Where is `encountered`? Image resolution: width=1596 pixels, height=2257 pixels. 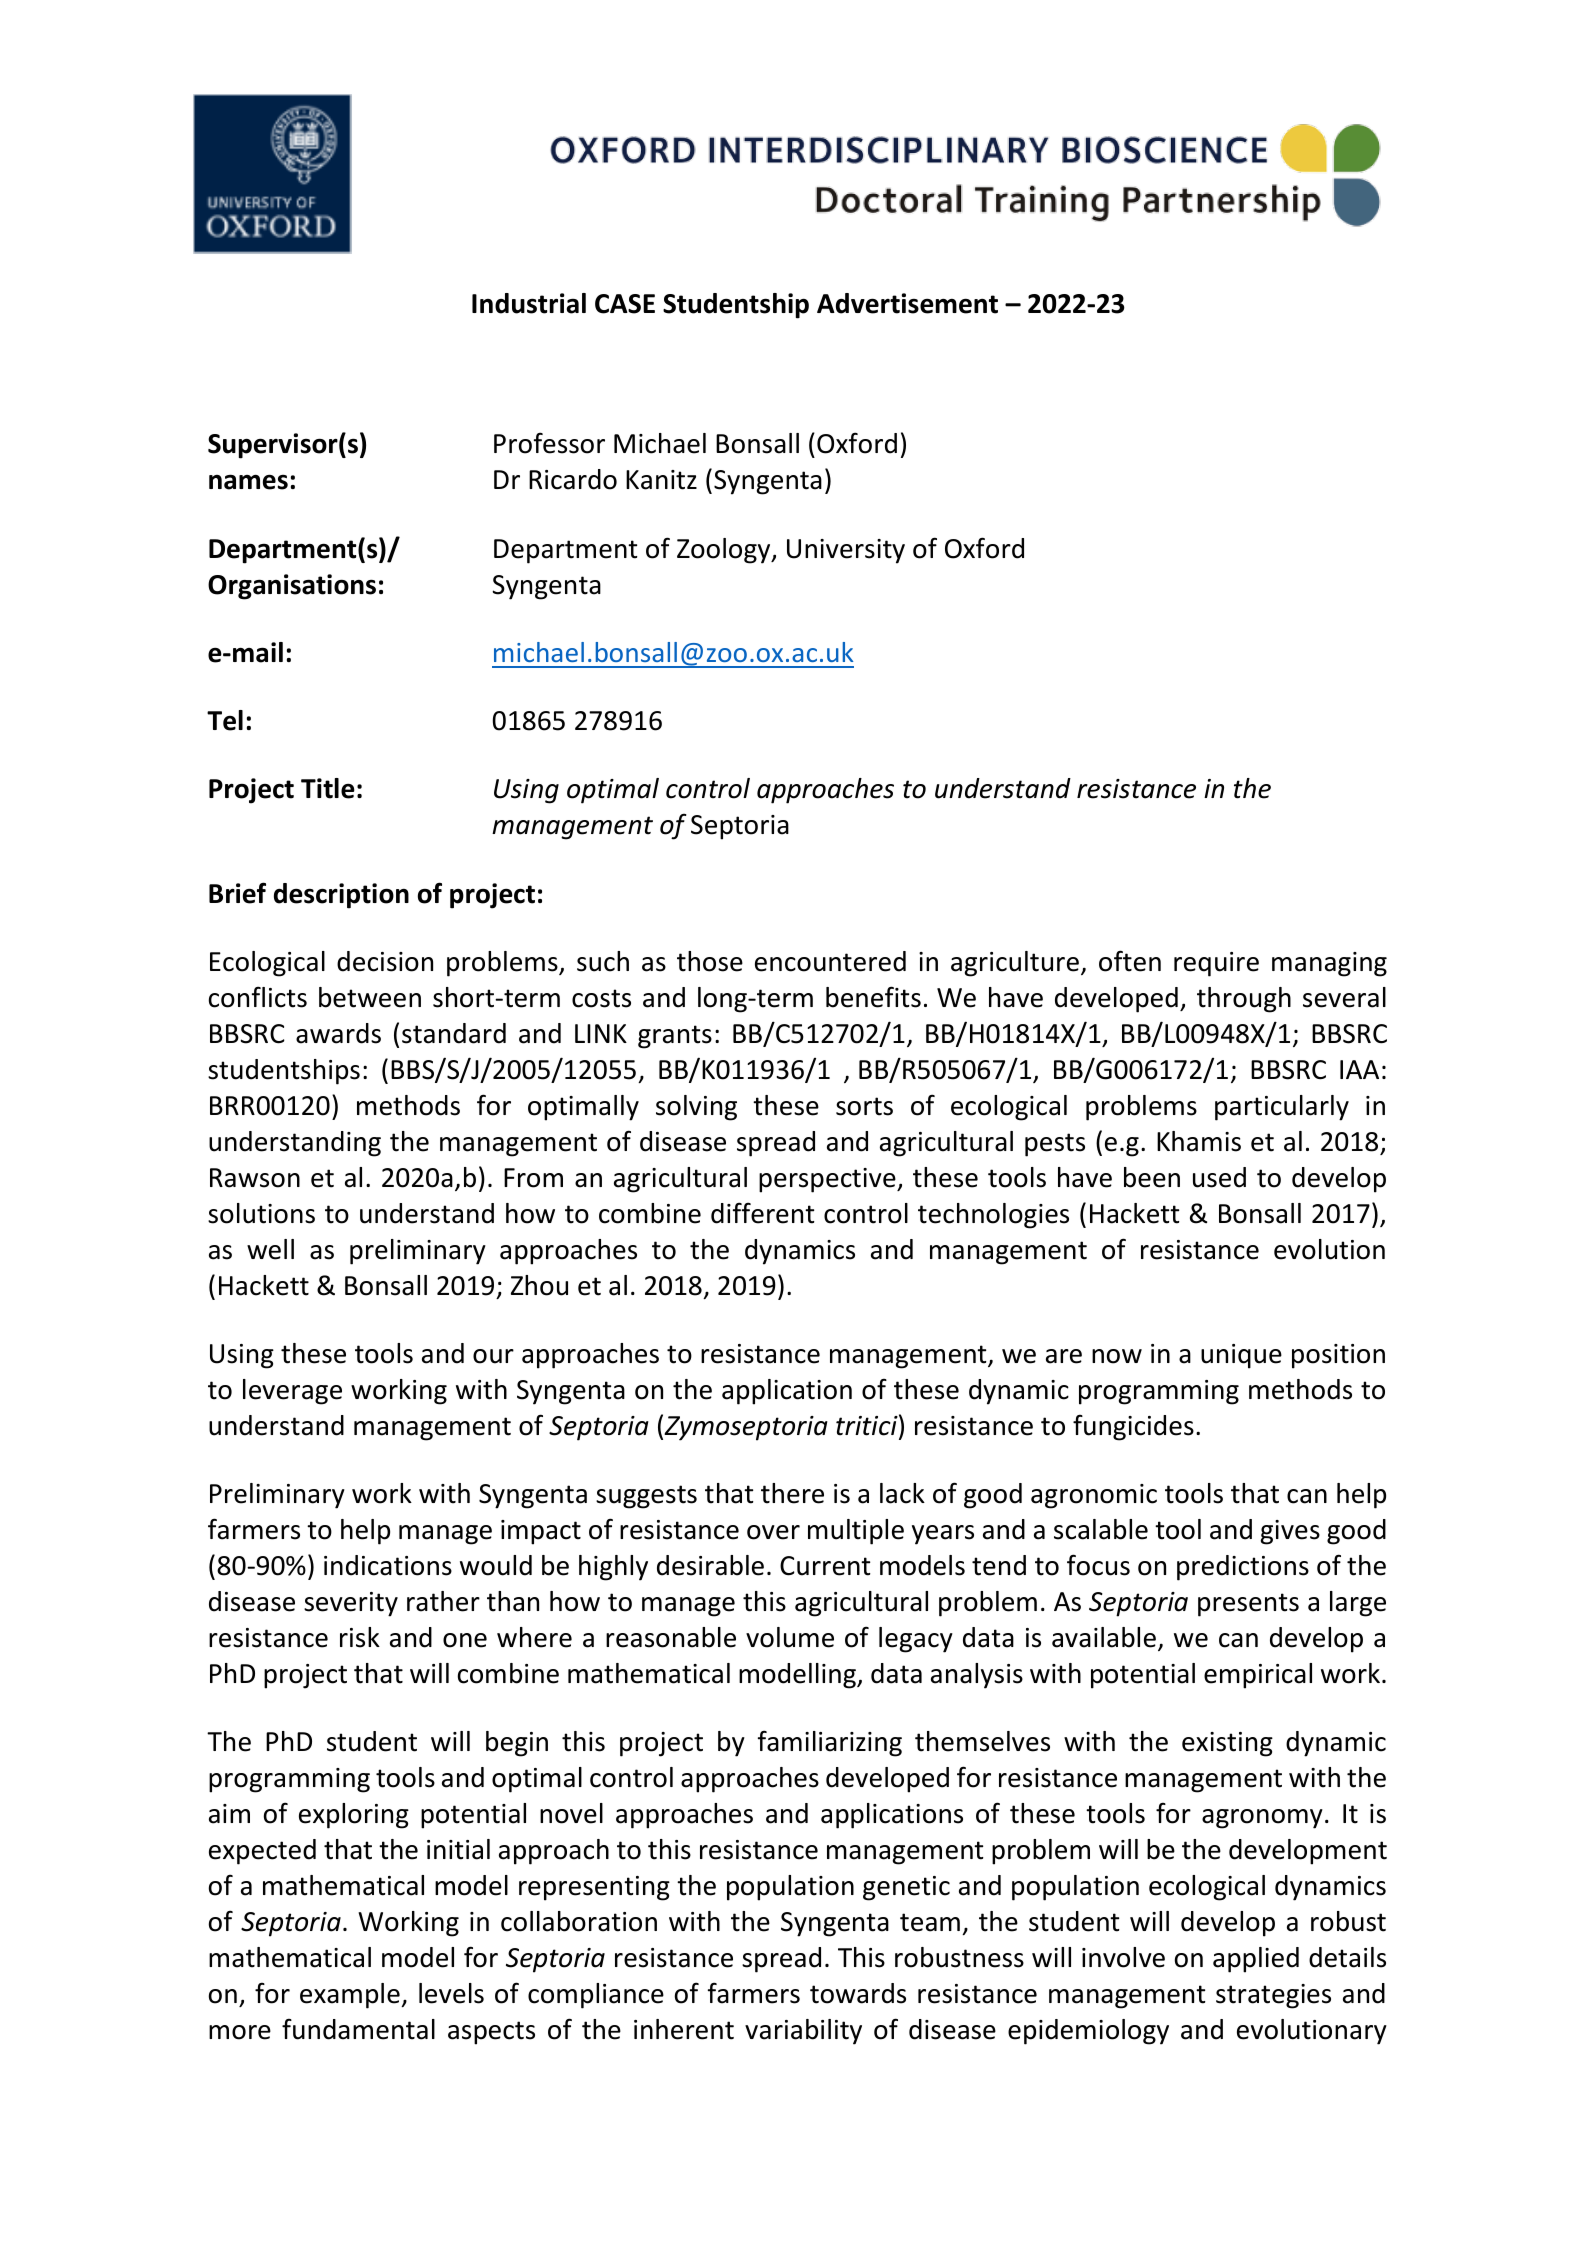 encountered is located at coordinates (830, 961).
